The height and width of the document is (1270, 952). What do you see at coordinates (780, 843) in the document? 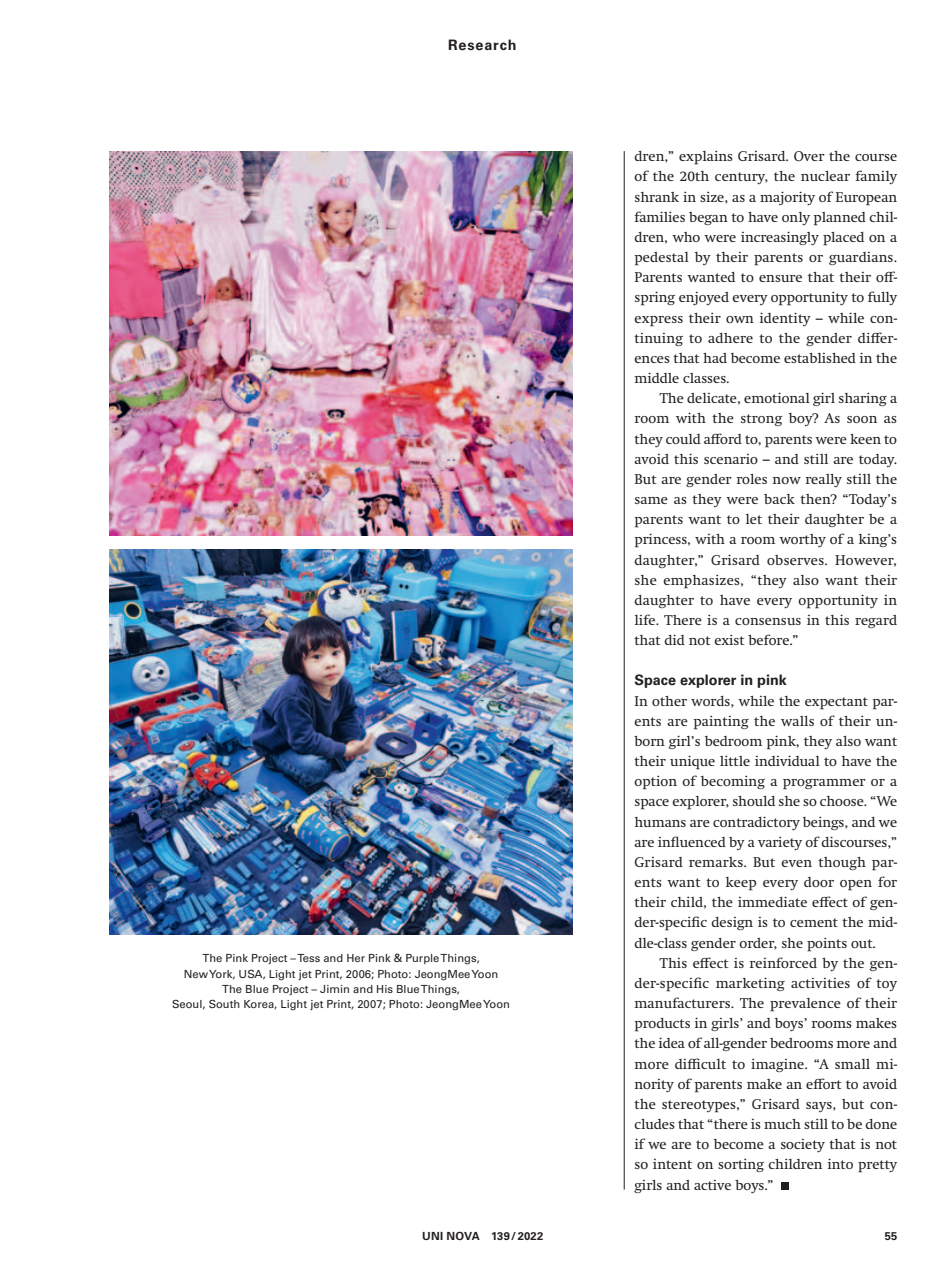
I see `variety` at bounding box center [780, 843].
